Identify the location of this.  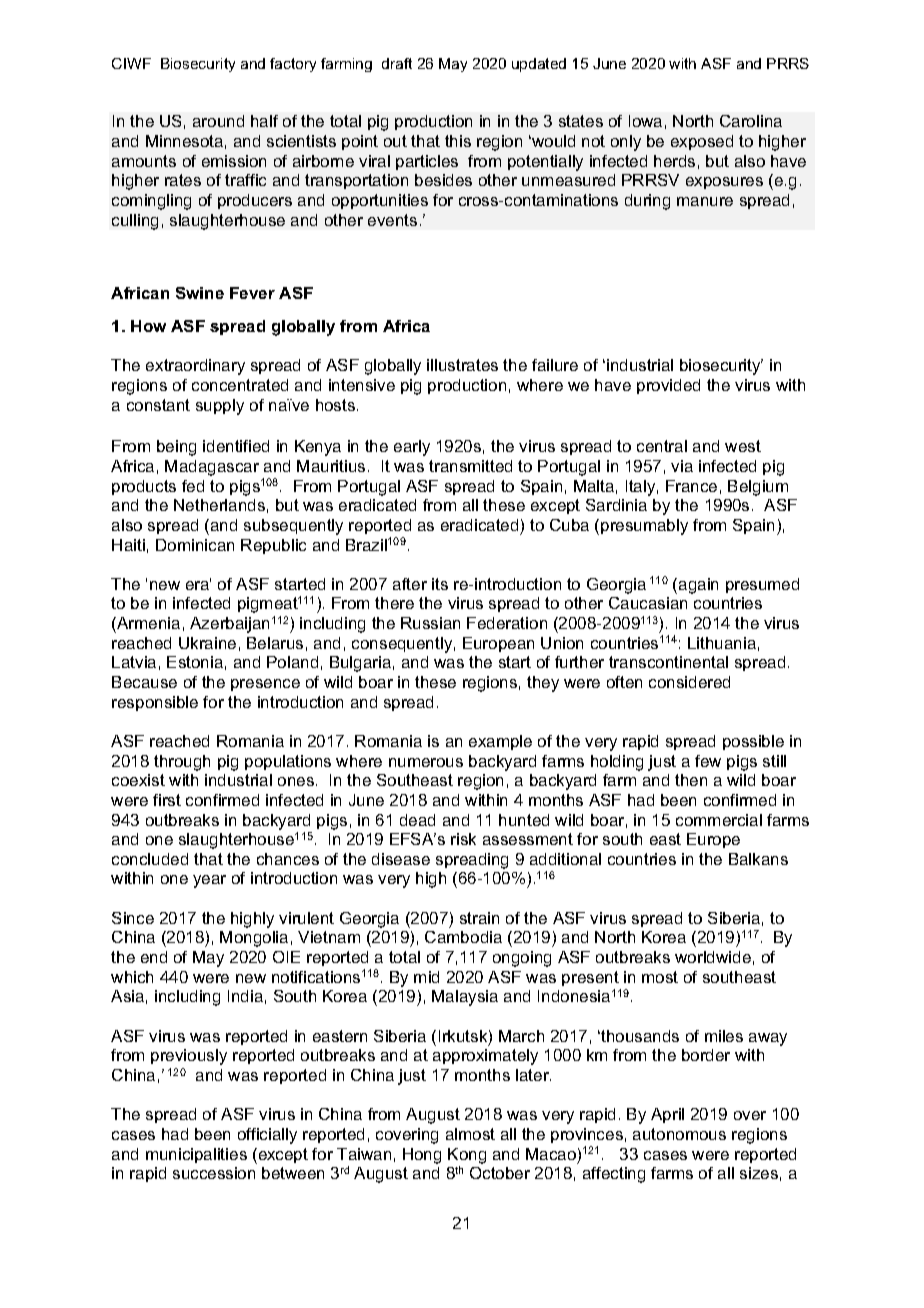
(458, 141).
